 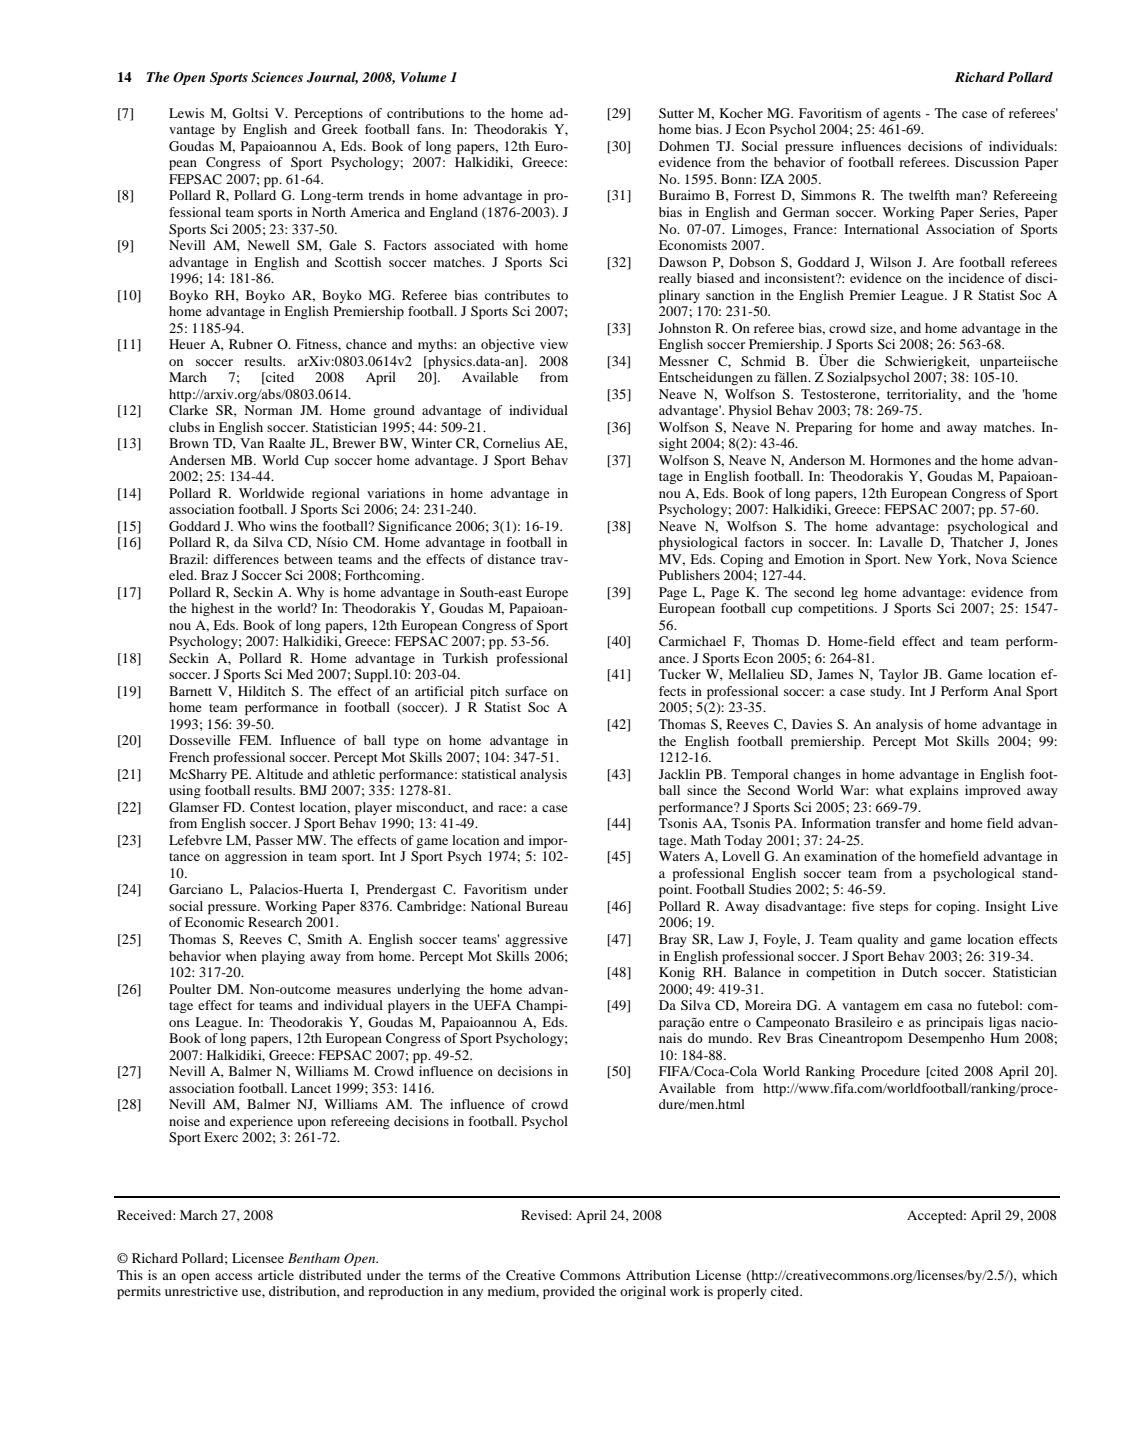 What do you see at coordinates (233, 1276) in the screenshot?
I see `access` at bounding box center [233, 1276].
